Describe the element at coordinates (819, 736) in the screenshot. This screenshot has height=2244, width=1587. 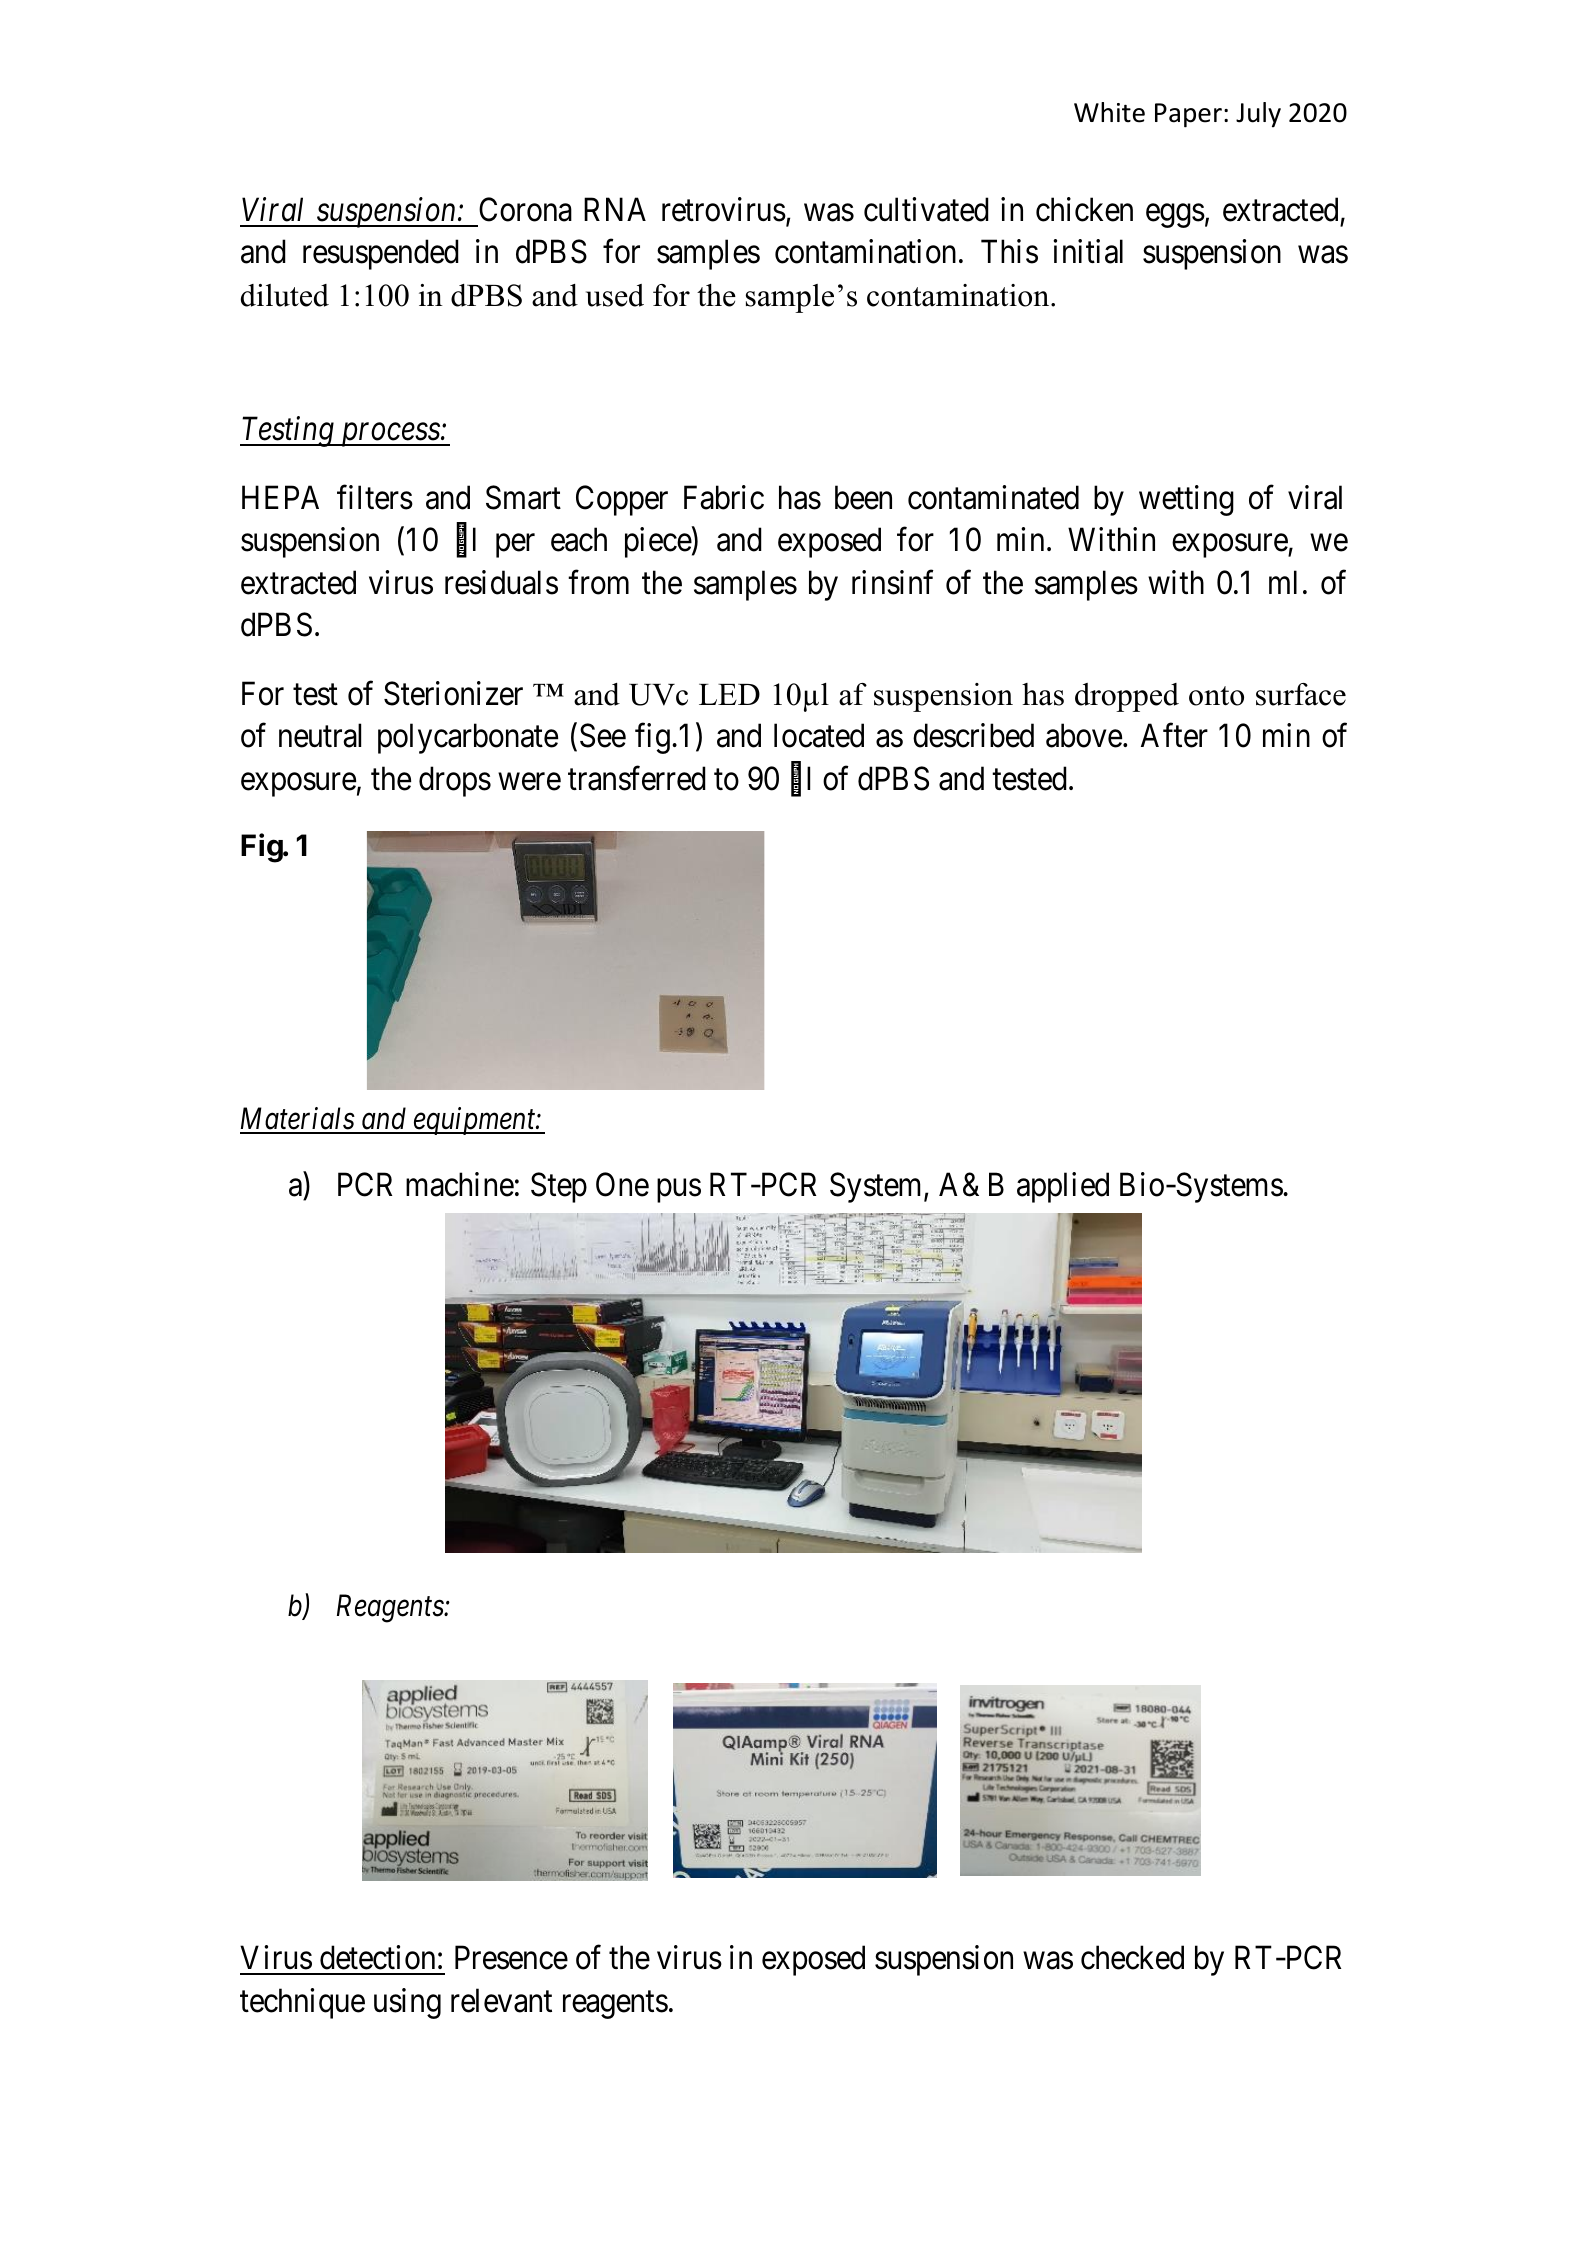
I see `located` at that location.
